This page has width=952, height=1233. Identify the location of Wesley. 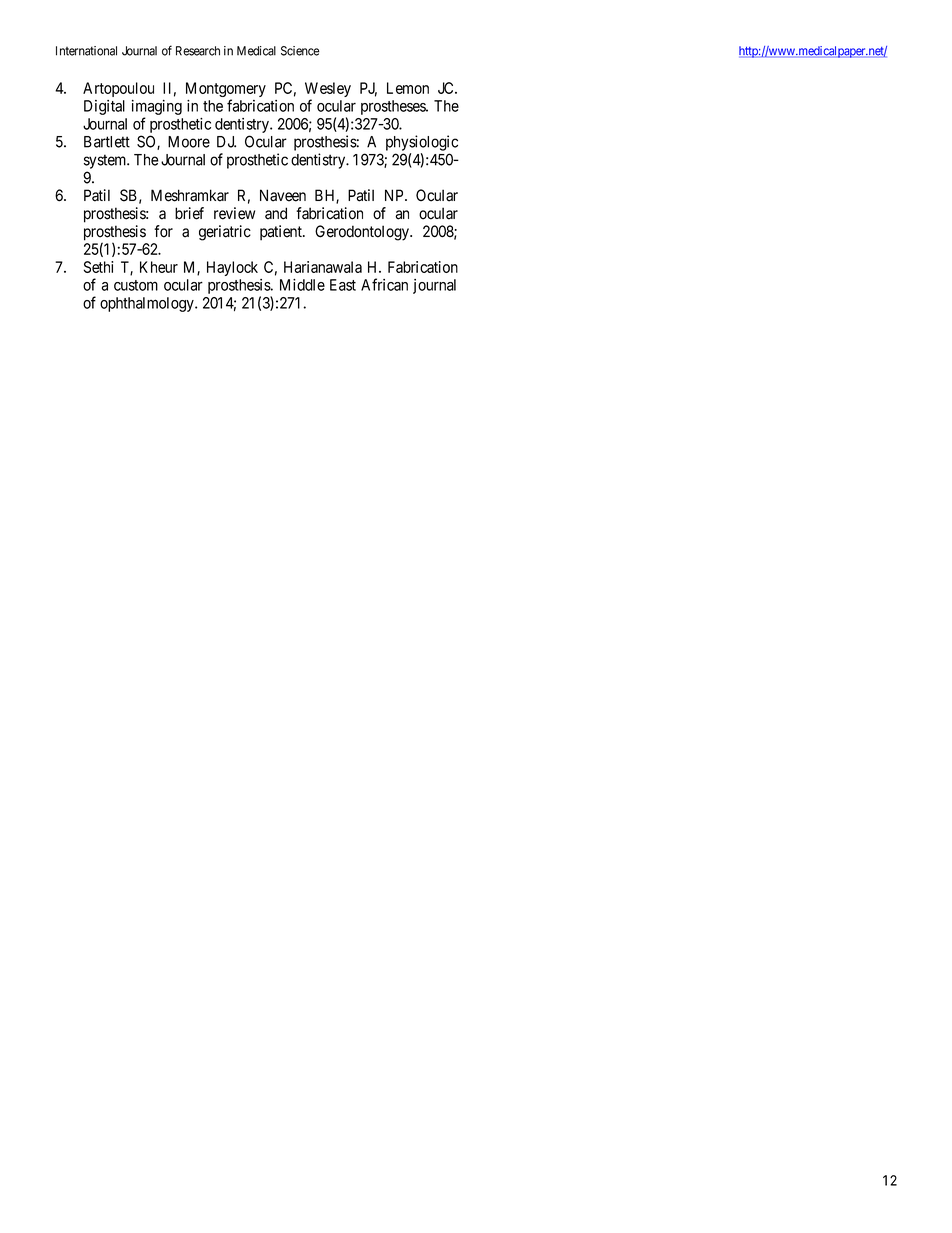
(328, 91).
